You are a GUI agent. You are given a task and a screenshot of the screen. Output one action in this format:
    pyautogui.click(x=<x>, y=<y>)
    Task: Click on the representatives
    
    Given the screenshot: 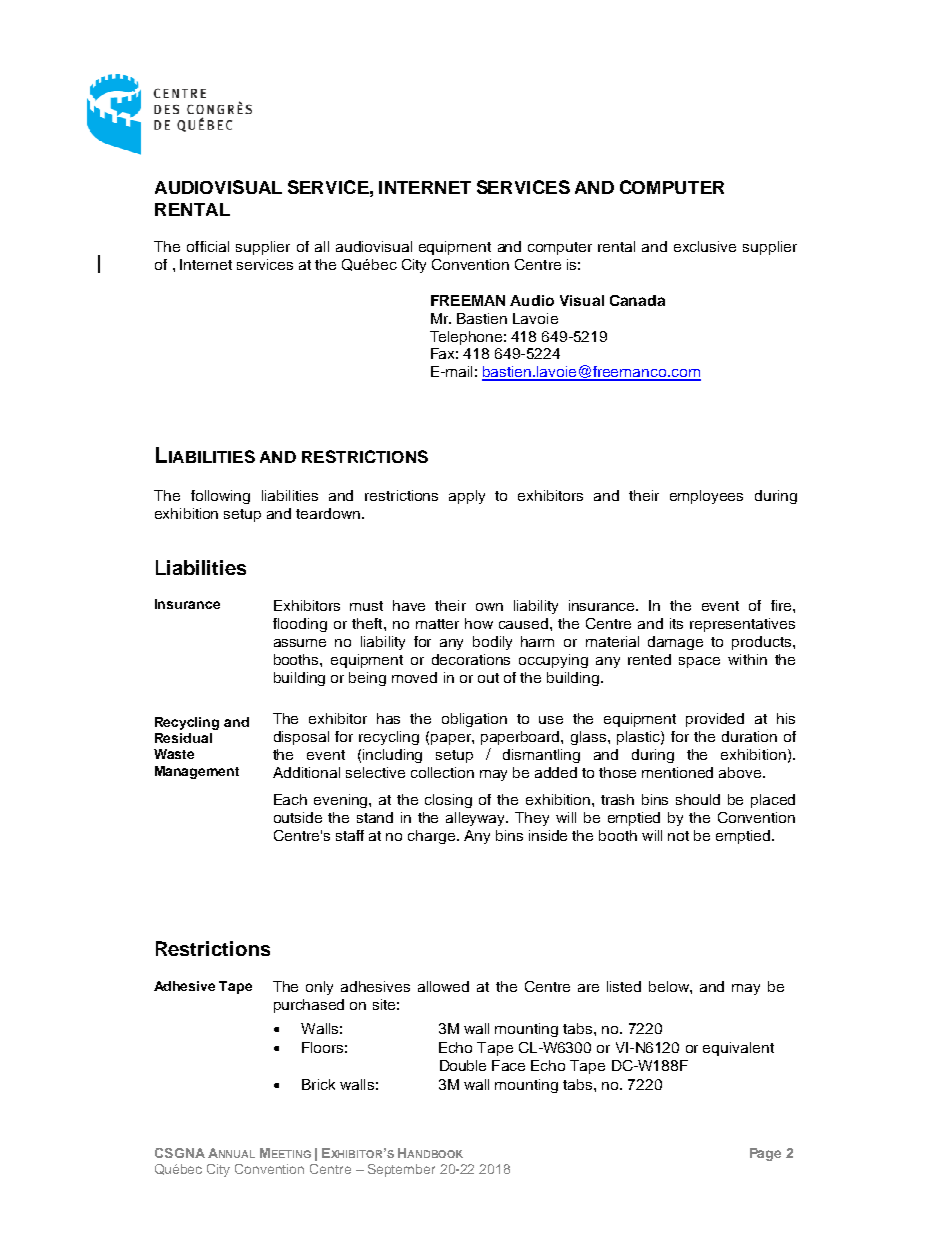 What is the action you would take?
    pyautogui.click(x=742, y=625)
